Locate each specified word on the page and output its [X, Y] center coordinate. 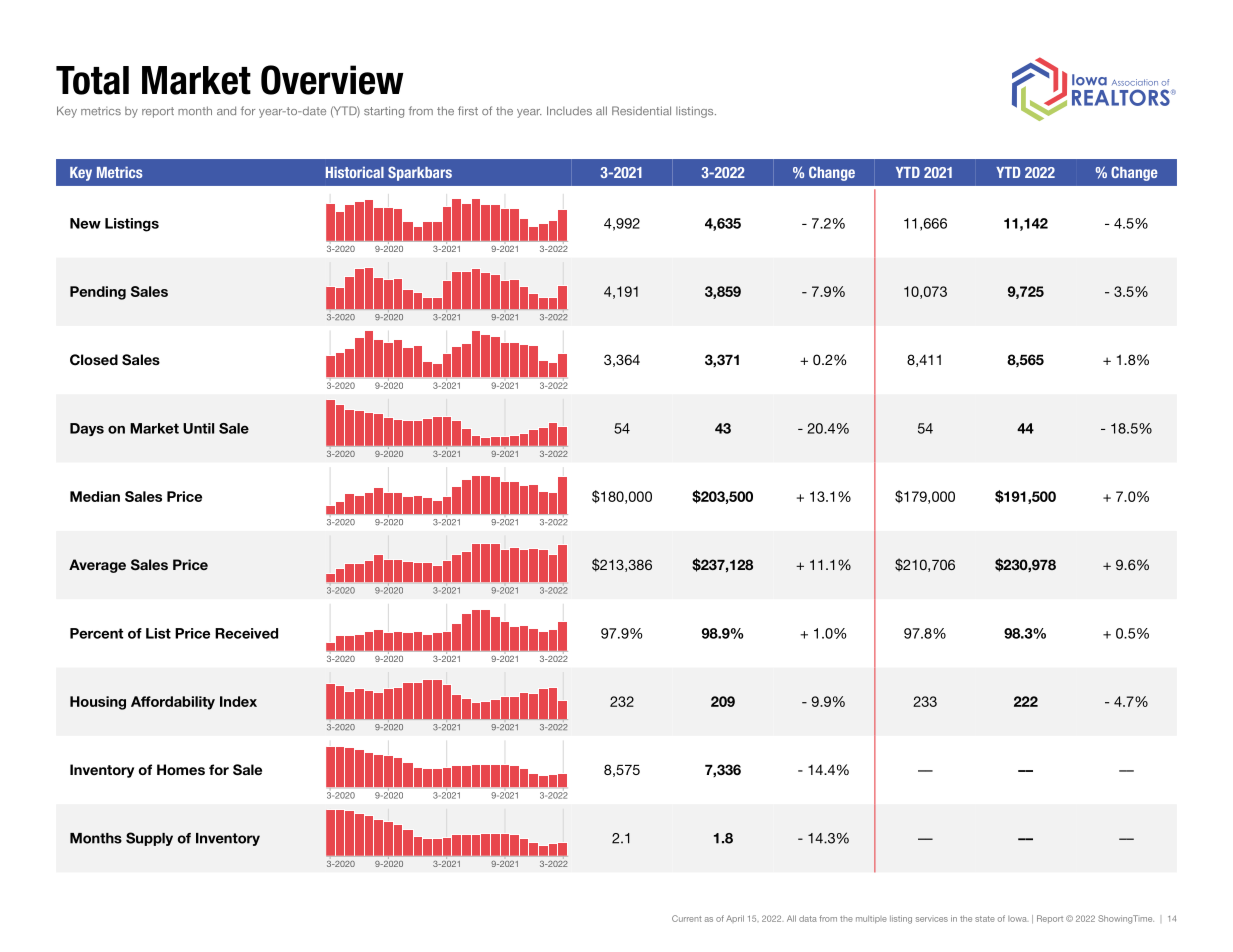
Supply [149, 839]
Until [198, 428]
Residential [641, 110]
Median [95, 496]
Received [246, 633]
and [226, 110]
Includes [569, 110]
